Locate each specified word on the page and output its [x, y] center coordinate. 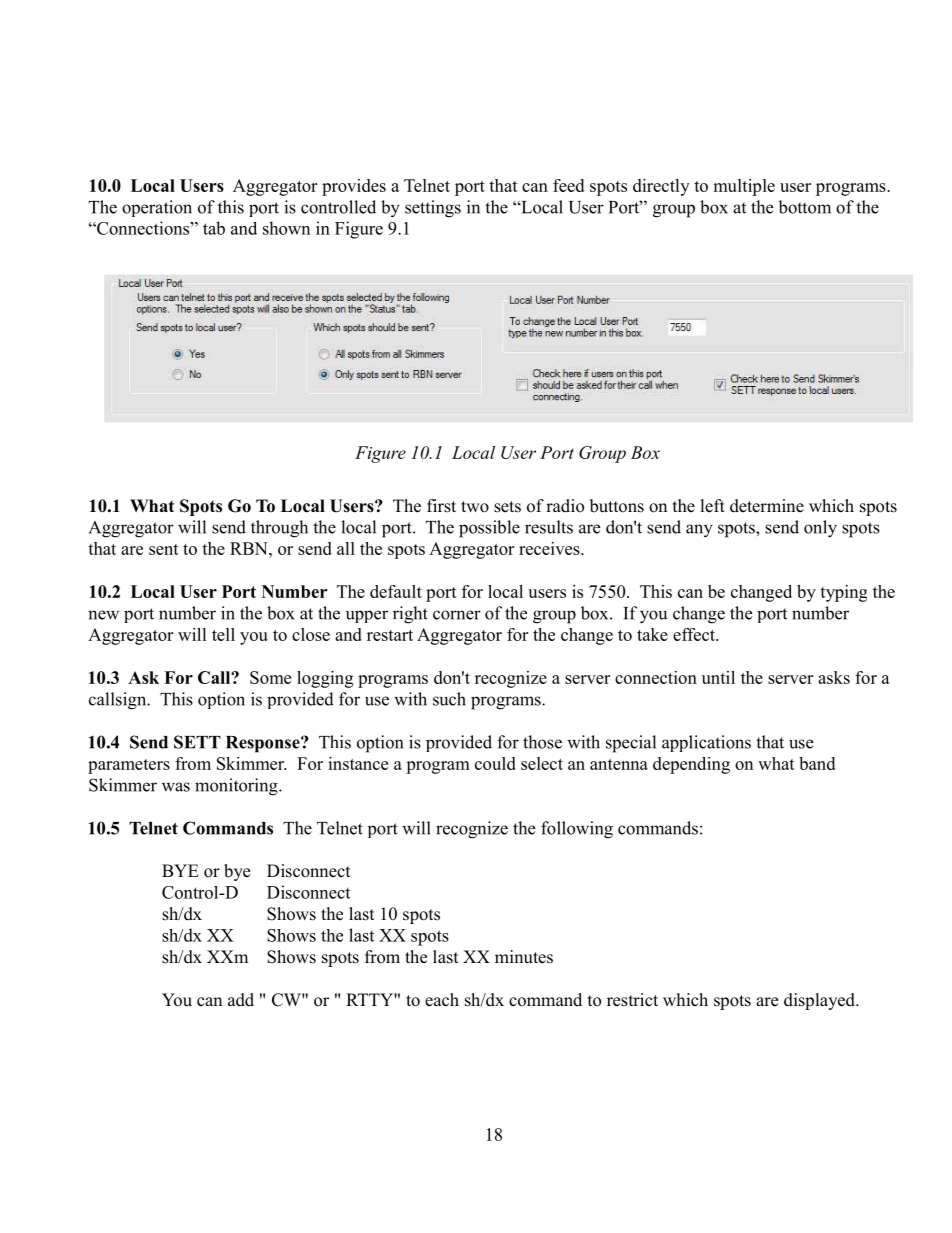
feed [568, 185]
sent [164, 549]
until [718, 677]
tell [223, 634]
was [176, 787]
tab [214, 228]
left [713, 506]
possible [489, 529]
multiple [744, 187]
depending [691, 765]
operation [157, 208]
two [475, 507]
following [577, 830]
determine [767, 506]
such [449, 699]
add [241, 1000]
